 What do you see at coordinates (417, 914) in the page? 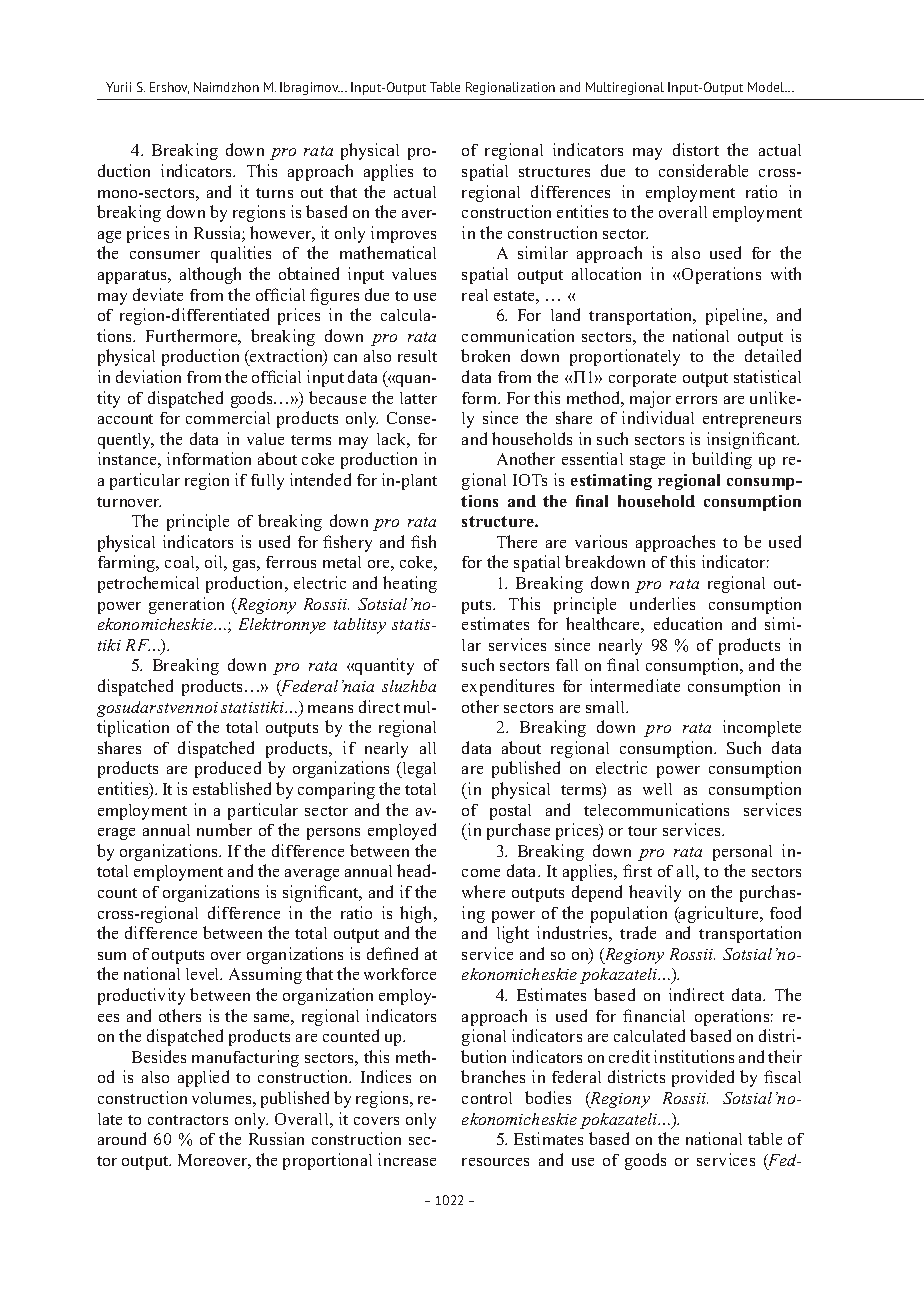
I see `high` at bounding box center [417, 914].
